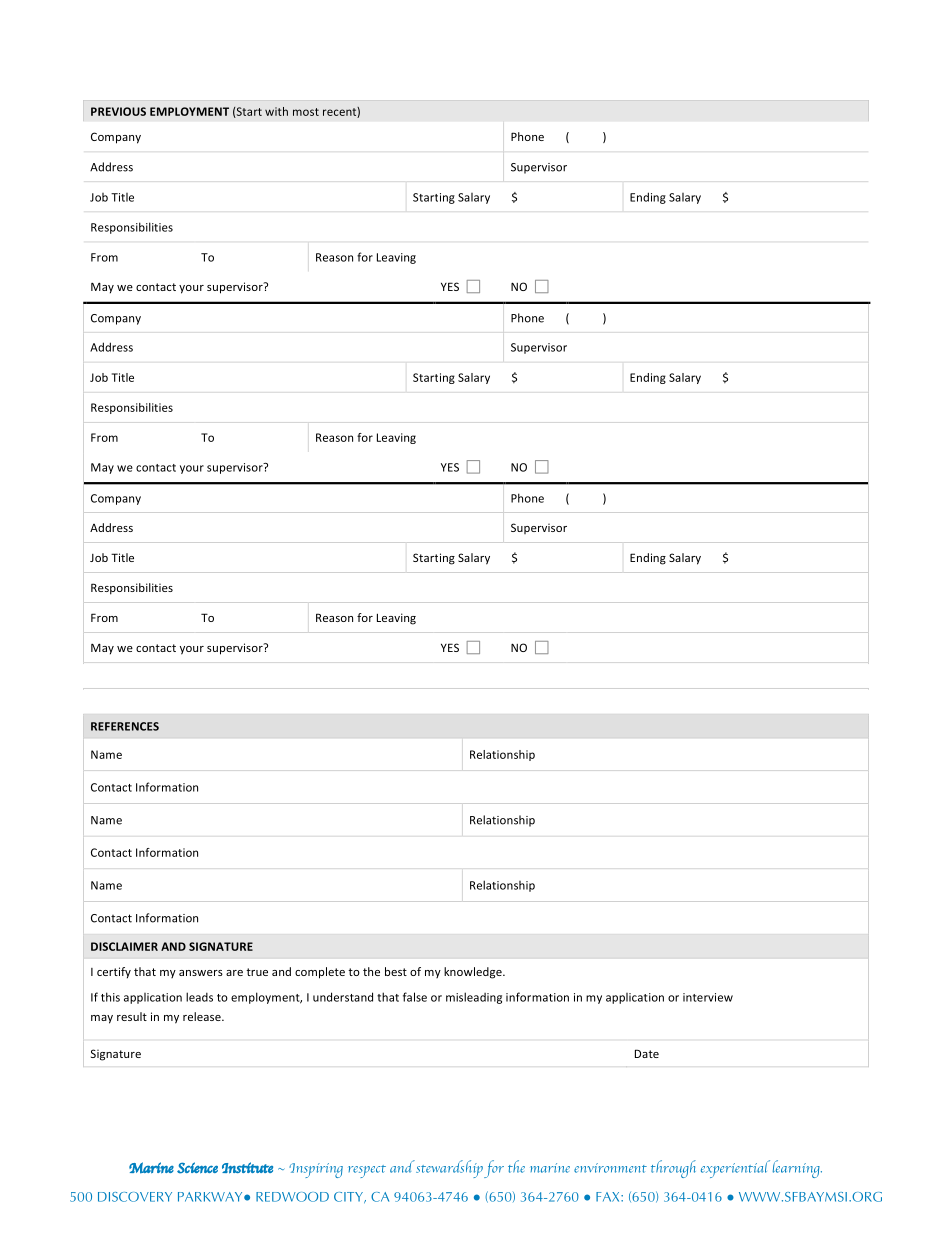 The image size is (952, 1233). I want to click on stewardship, so click(449, 1169).
